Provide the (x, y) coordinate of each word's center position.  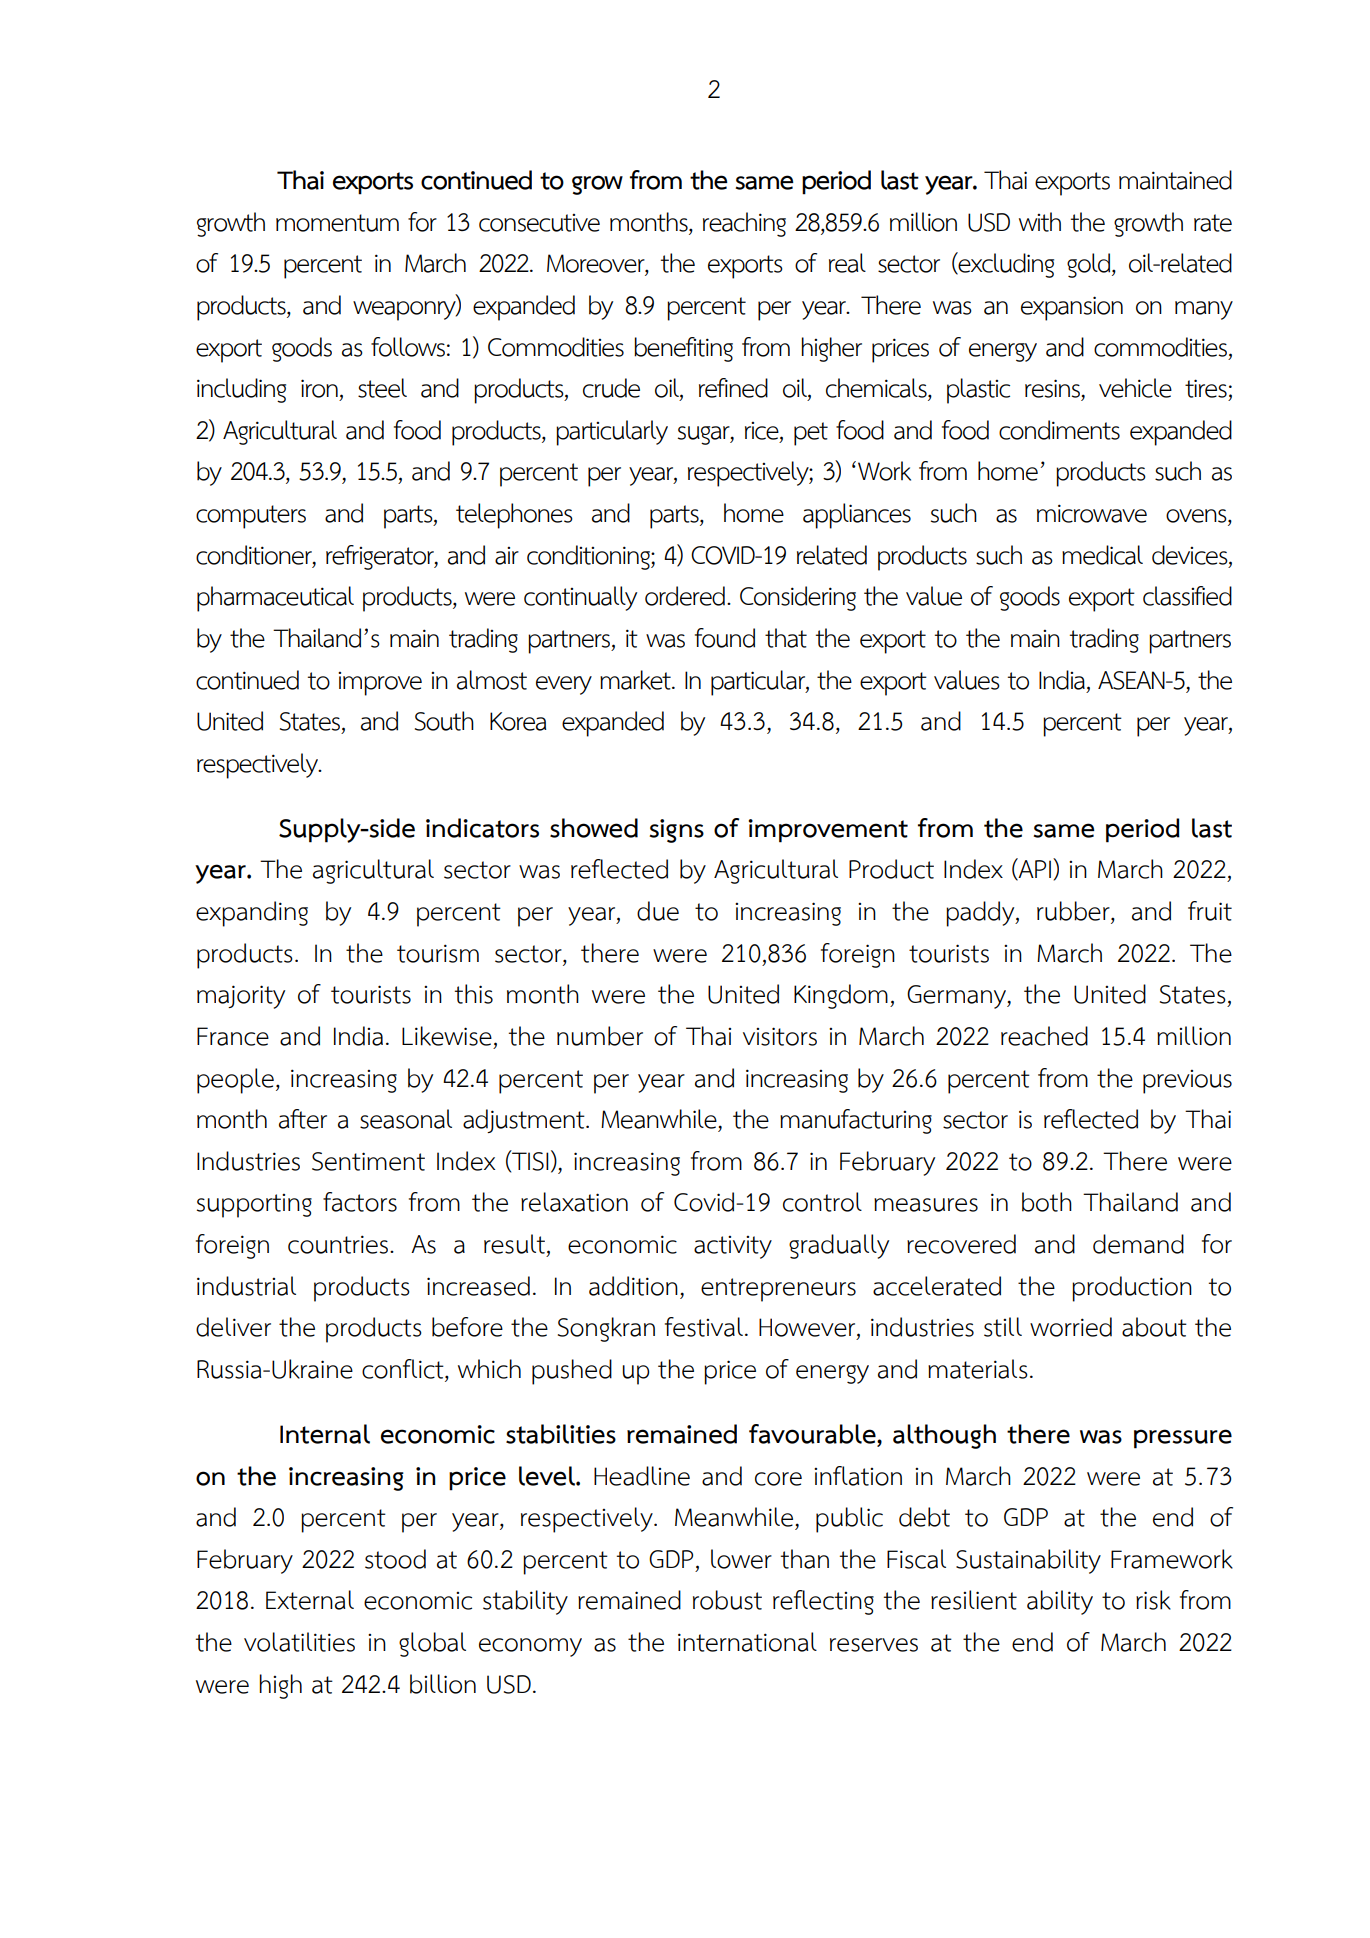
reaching (744, 224)
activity (733, 1247)
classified (1187, 596)
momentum (337, 223)
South (444, 721)
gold (1090, 265)
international (747, 1642)
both (1047, 1202)
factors (360, 1202)
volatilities (299, 1642)
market (636, 680)
